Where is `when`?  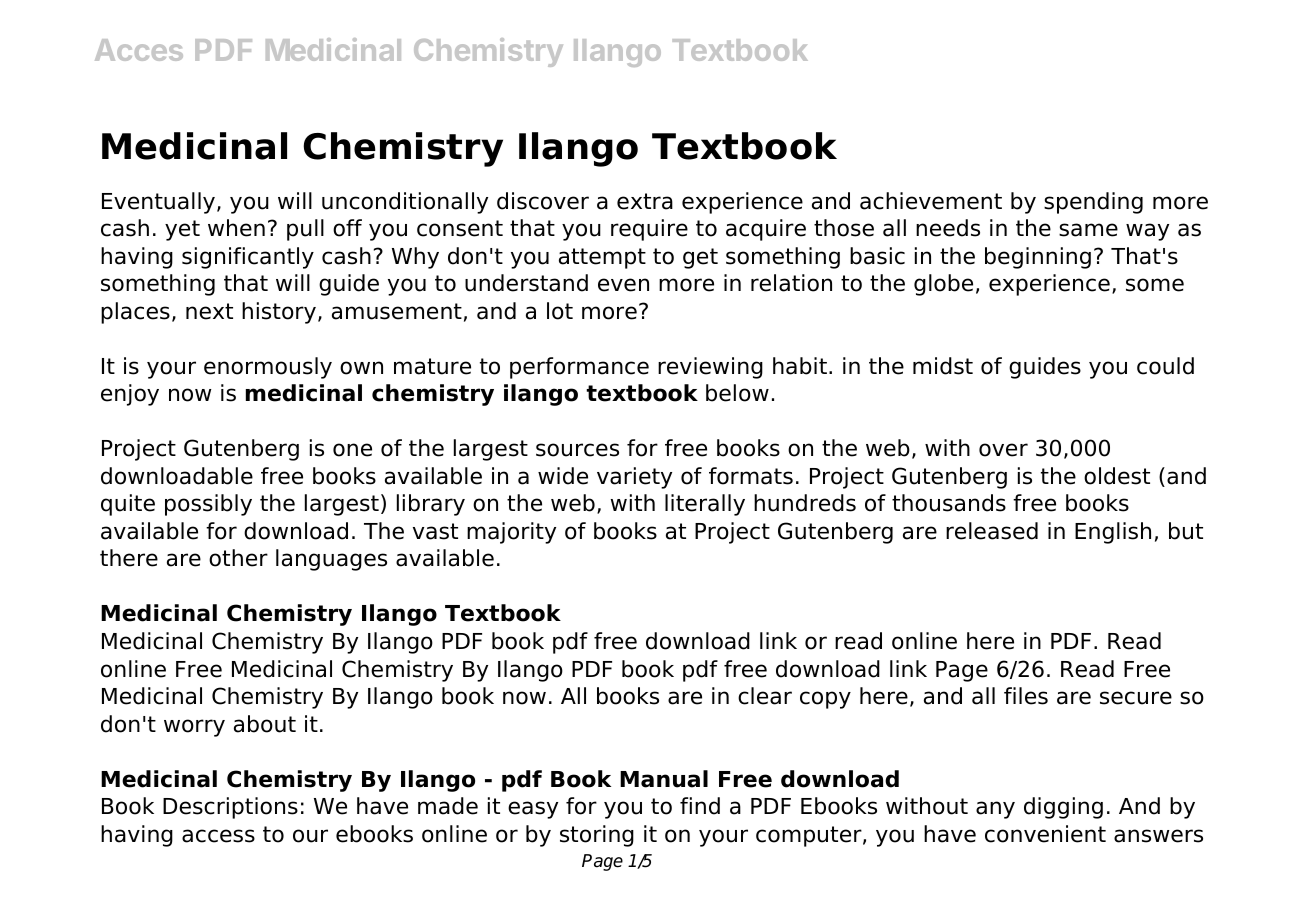
when is located at coordinates (236, 228).
